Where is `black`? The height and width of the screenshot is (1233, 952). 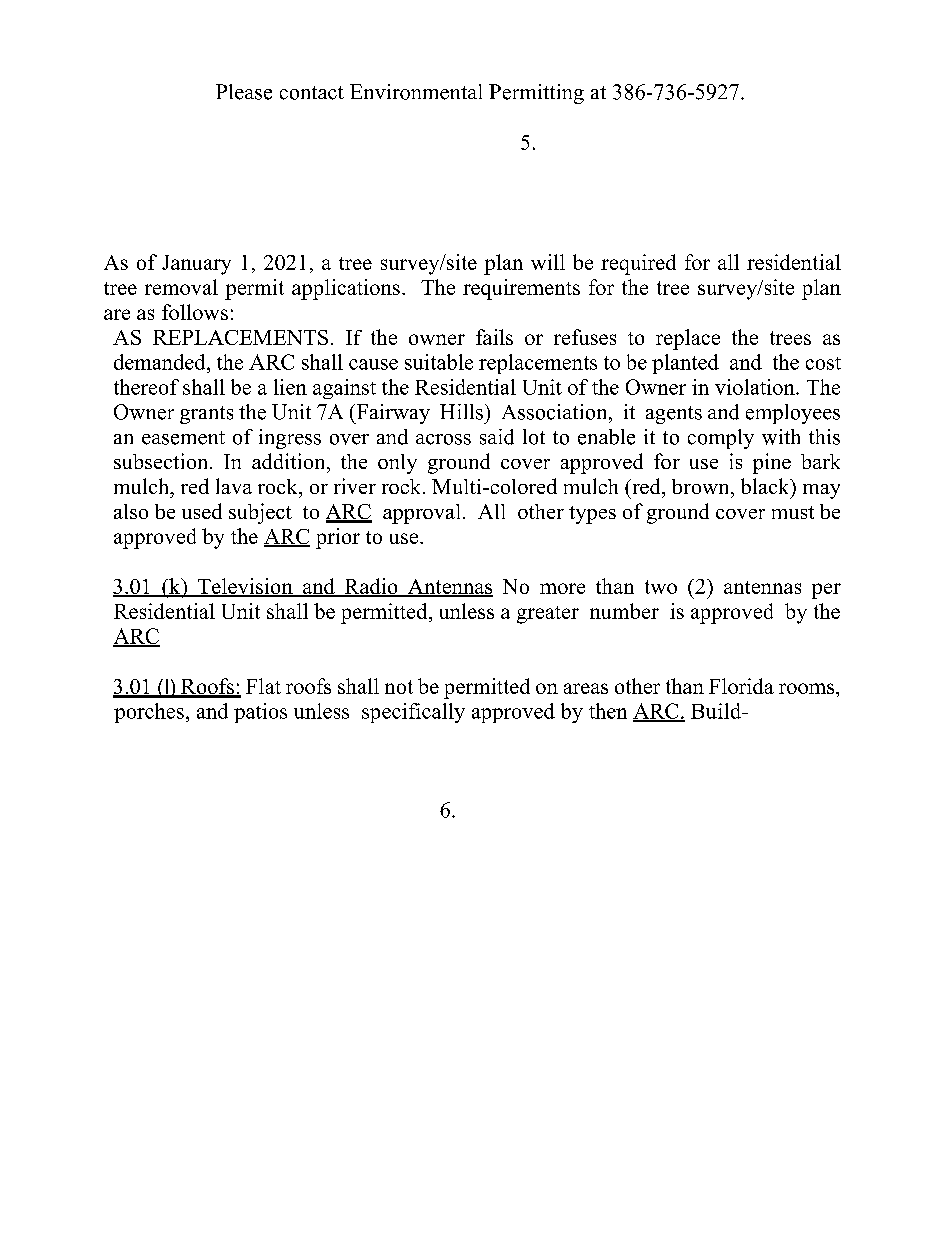
black is located at coordinates (766, 486).
